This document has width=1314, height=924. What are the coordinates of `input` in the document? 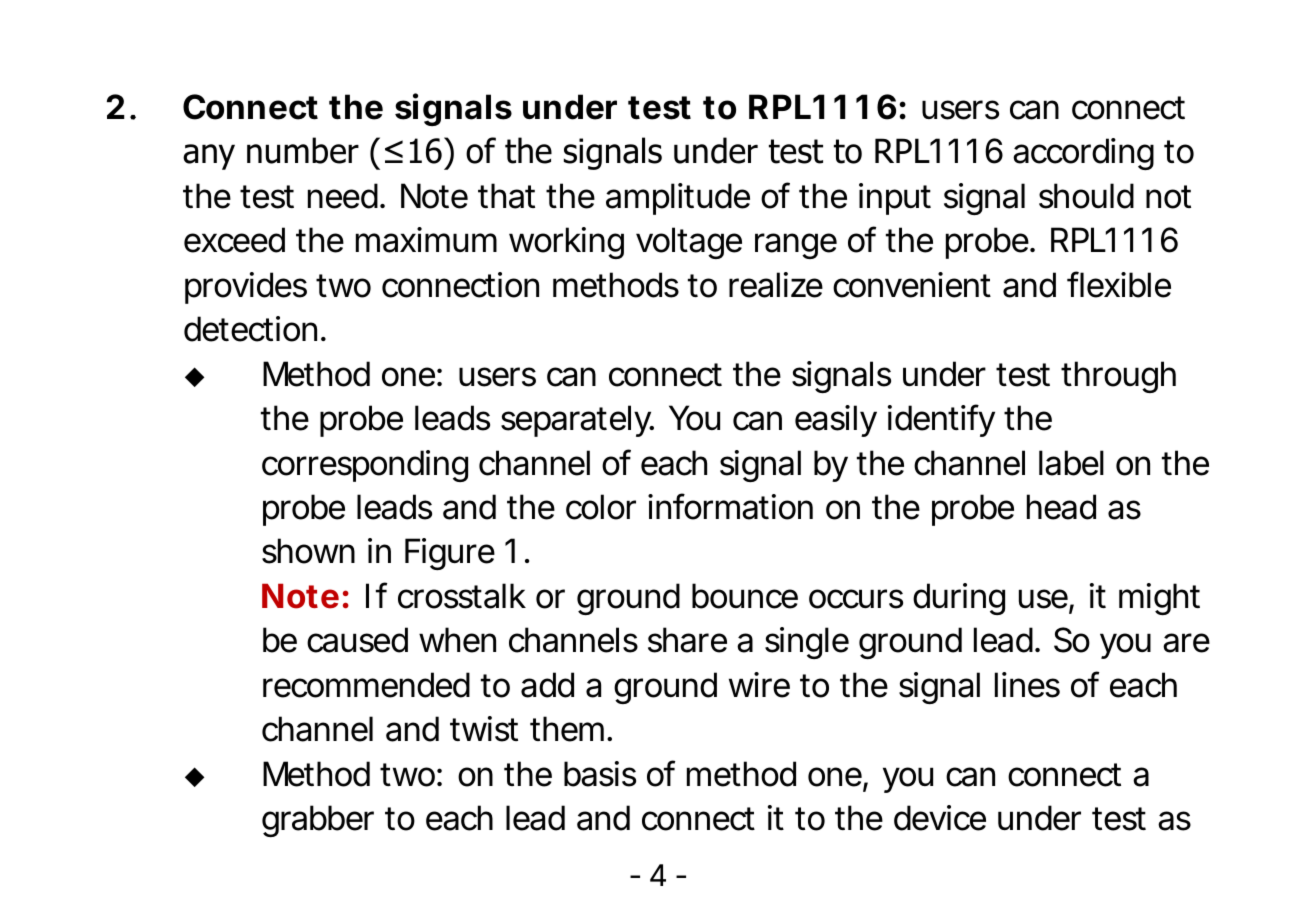 It's located at (895, 199).
